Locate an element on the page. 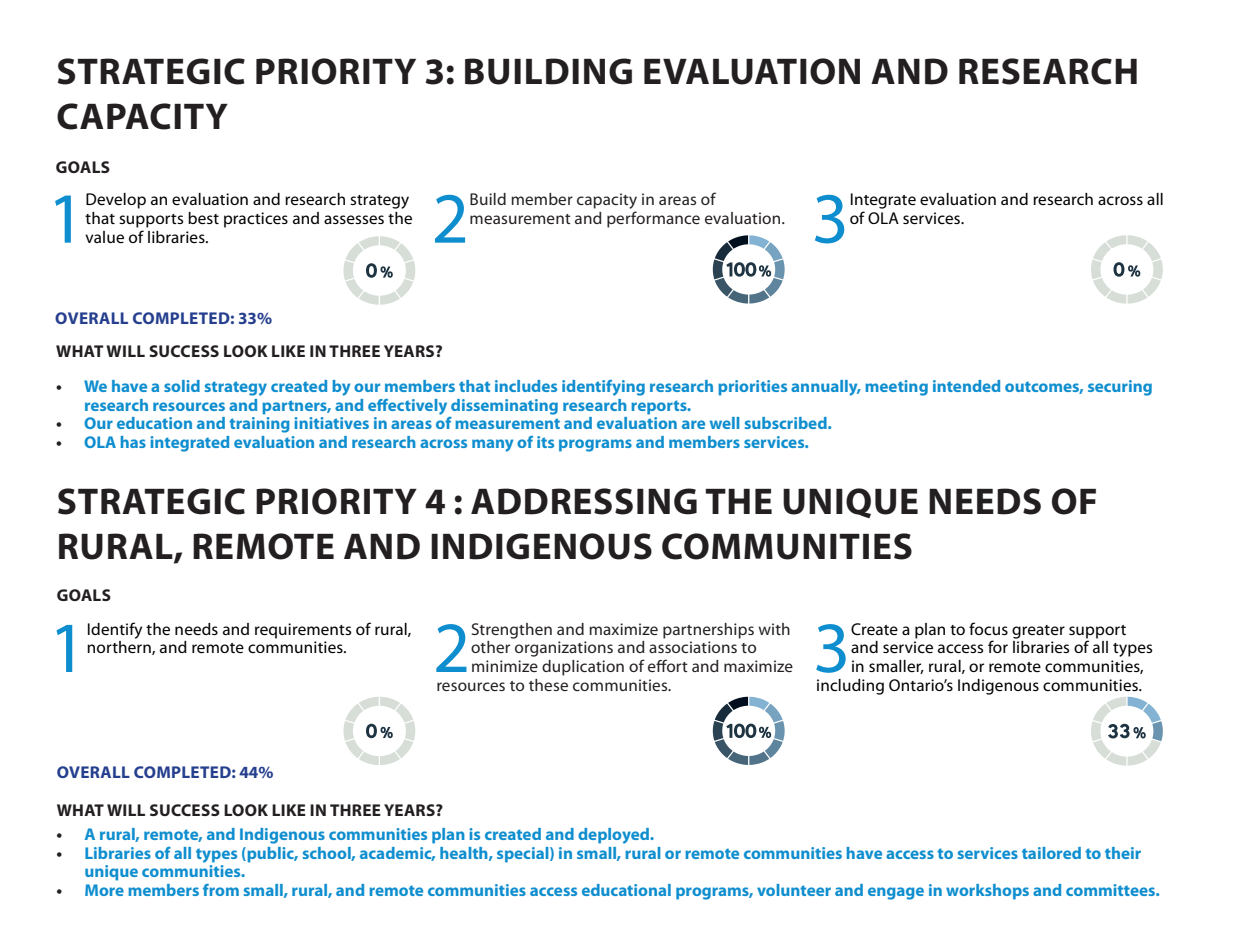 This image has width=1233, height=952. requirements is located at coordinates (303, 631).
